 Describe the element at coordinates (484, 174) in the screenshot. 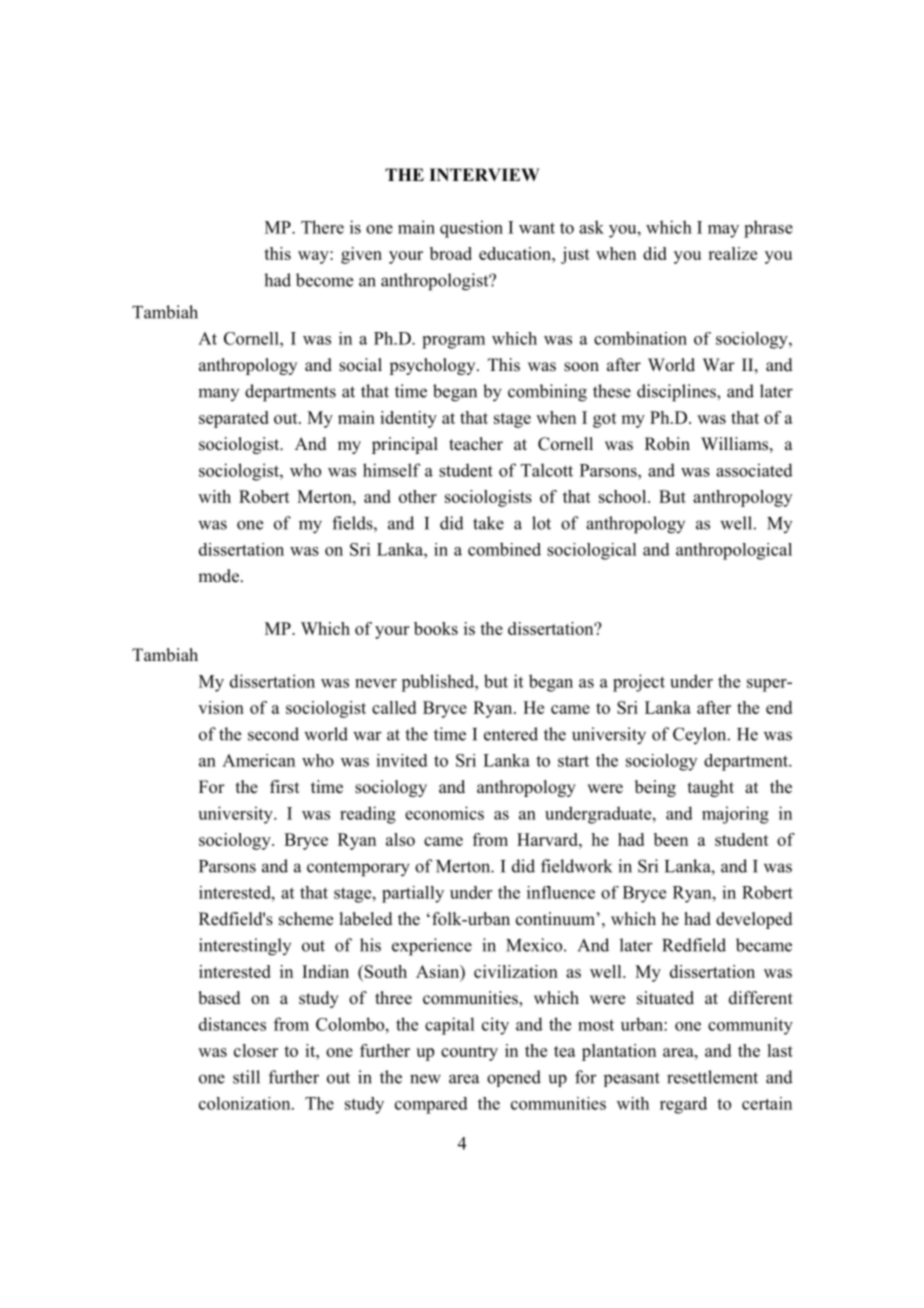

I see `INTERVIEW` at that location.
